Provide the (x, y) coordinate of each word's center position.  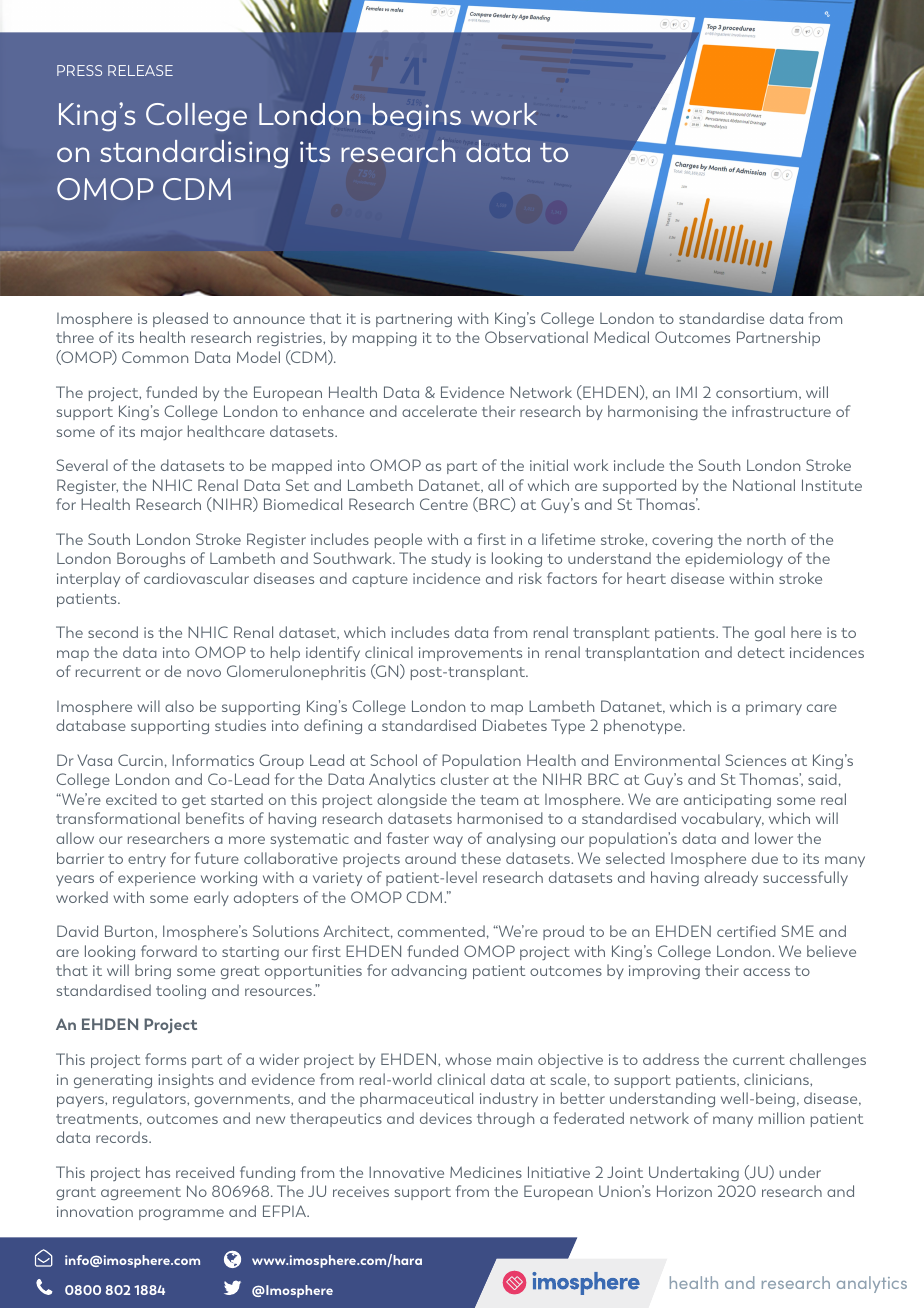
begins (417, 117)
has (158, 1172)
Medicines (486, 1172)
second (113, 632)
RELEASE (140, 70)
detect (761, 652)
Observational (536, 337)
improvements (470, 654)
